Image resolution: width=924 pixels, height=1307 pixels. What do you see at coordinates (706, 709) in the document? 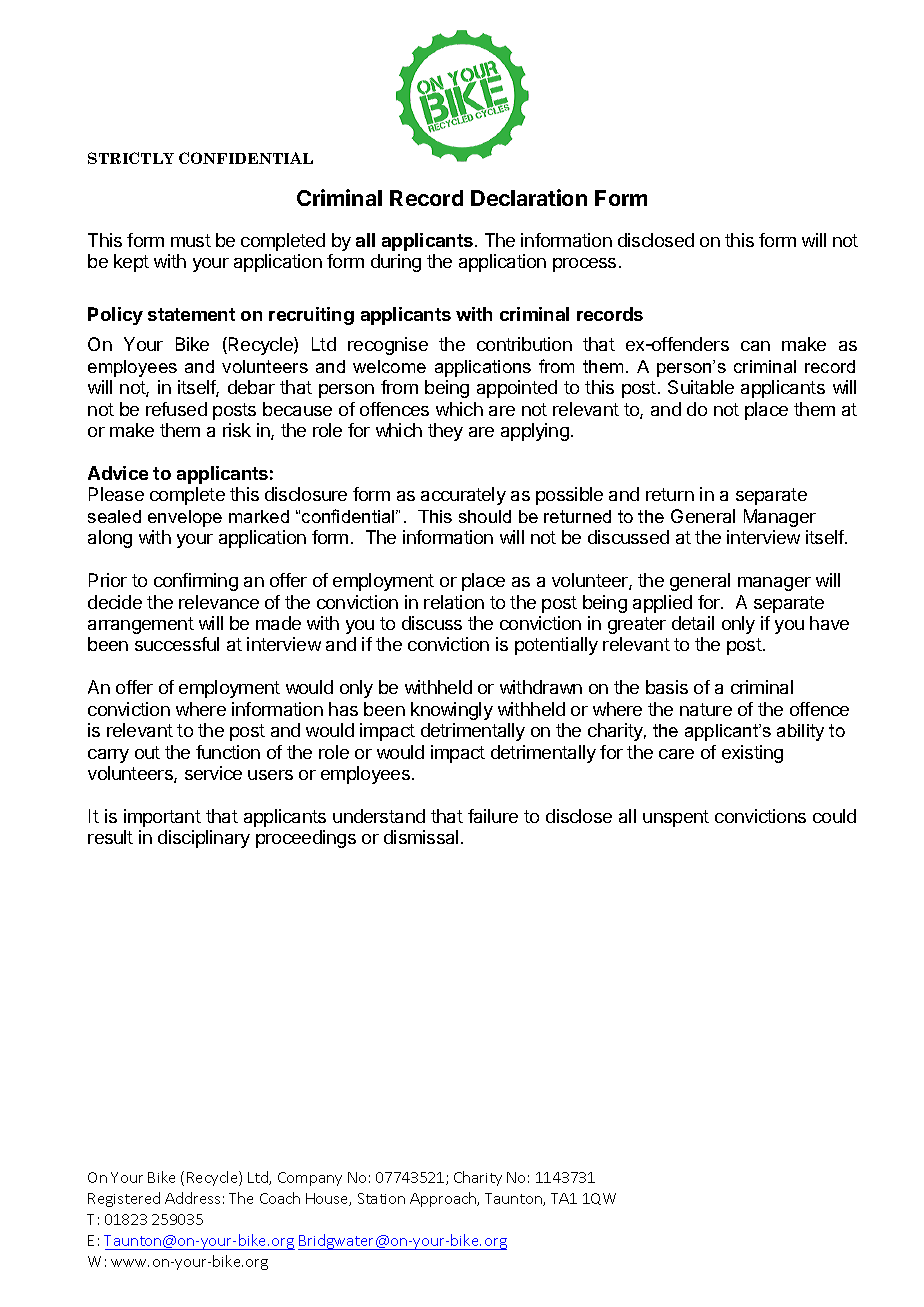
I see `nature` at bounding box center [706, 709].
